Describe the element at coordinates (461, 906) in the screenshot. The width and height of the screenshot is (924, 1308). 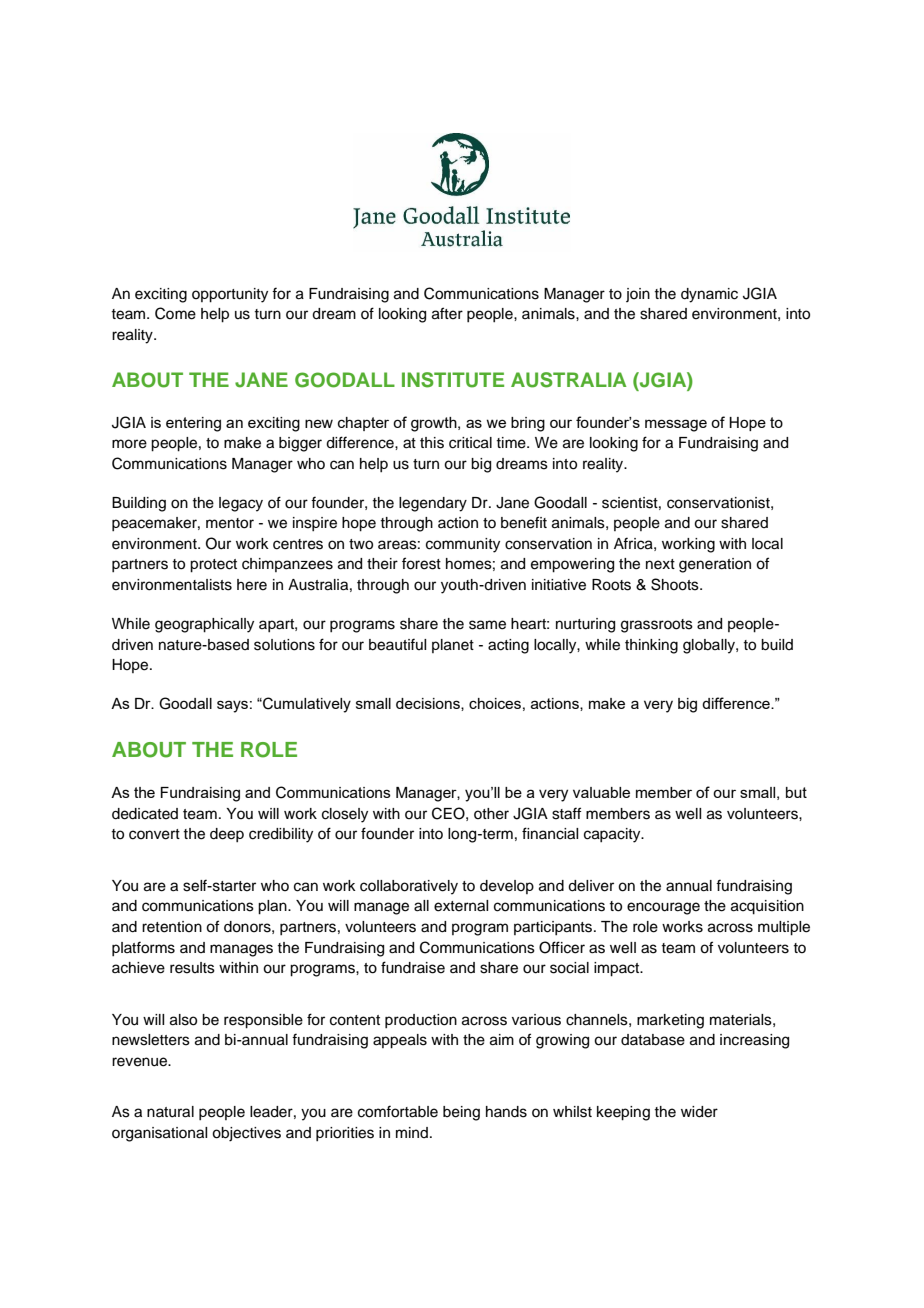
I see `external` at that location.
